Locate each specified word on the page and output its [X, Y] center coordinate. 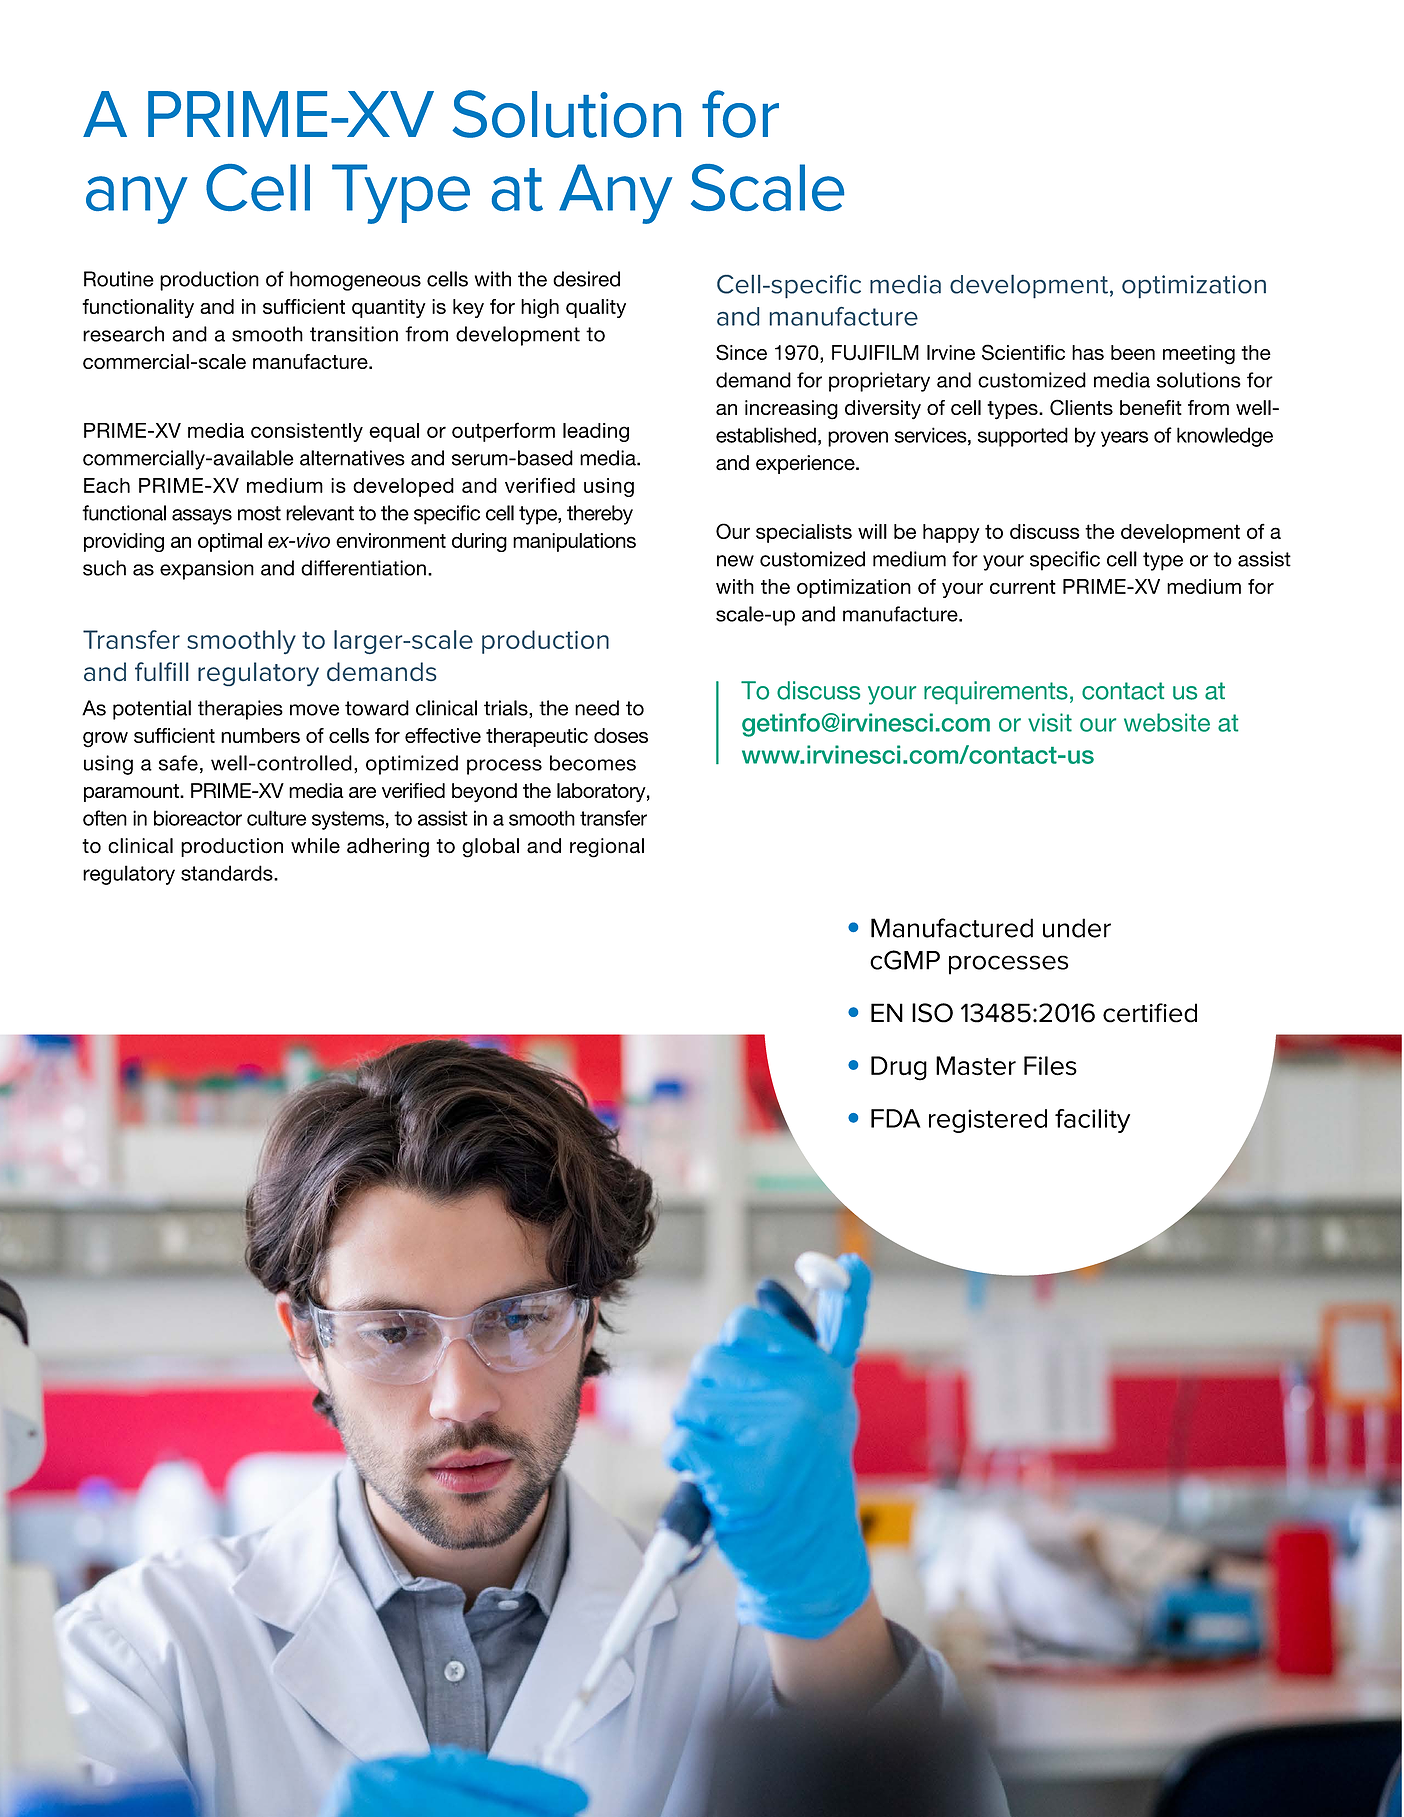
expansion [207, 570]
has [1088, 352]
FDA [896, 1118]
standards [228, 873]
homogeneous [355, 281]
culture [276, 818]
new [735, 561]
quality [596, 308]
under [1077, 928]
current [1023, 587]
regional [607, 848]
